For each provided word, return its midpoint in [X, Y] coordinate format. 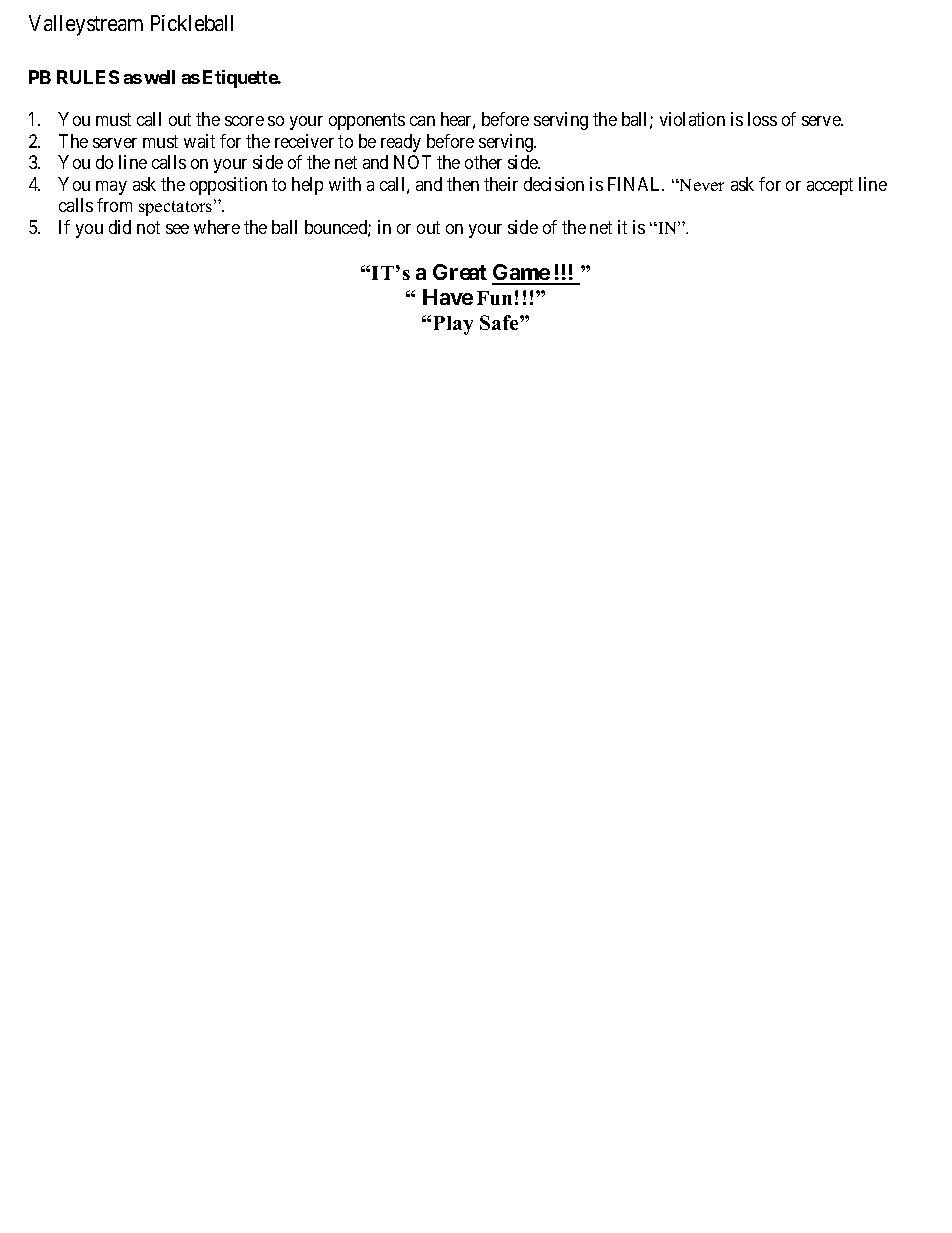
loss [762, 119]
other [483, 162]
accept [830, 186]
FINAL [636, 184]
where [217, 227]
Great [460, 272]
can [422, 121]
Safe [500, 322]
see [177, 229]
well [159, 77]
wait [199, 141]
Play [453, 325]
